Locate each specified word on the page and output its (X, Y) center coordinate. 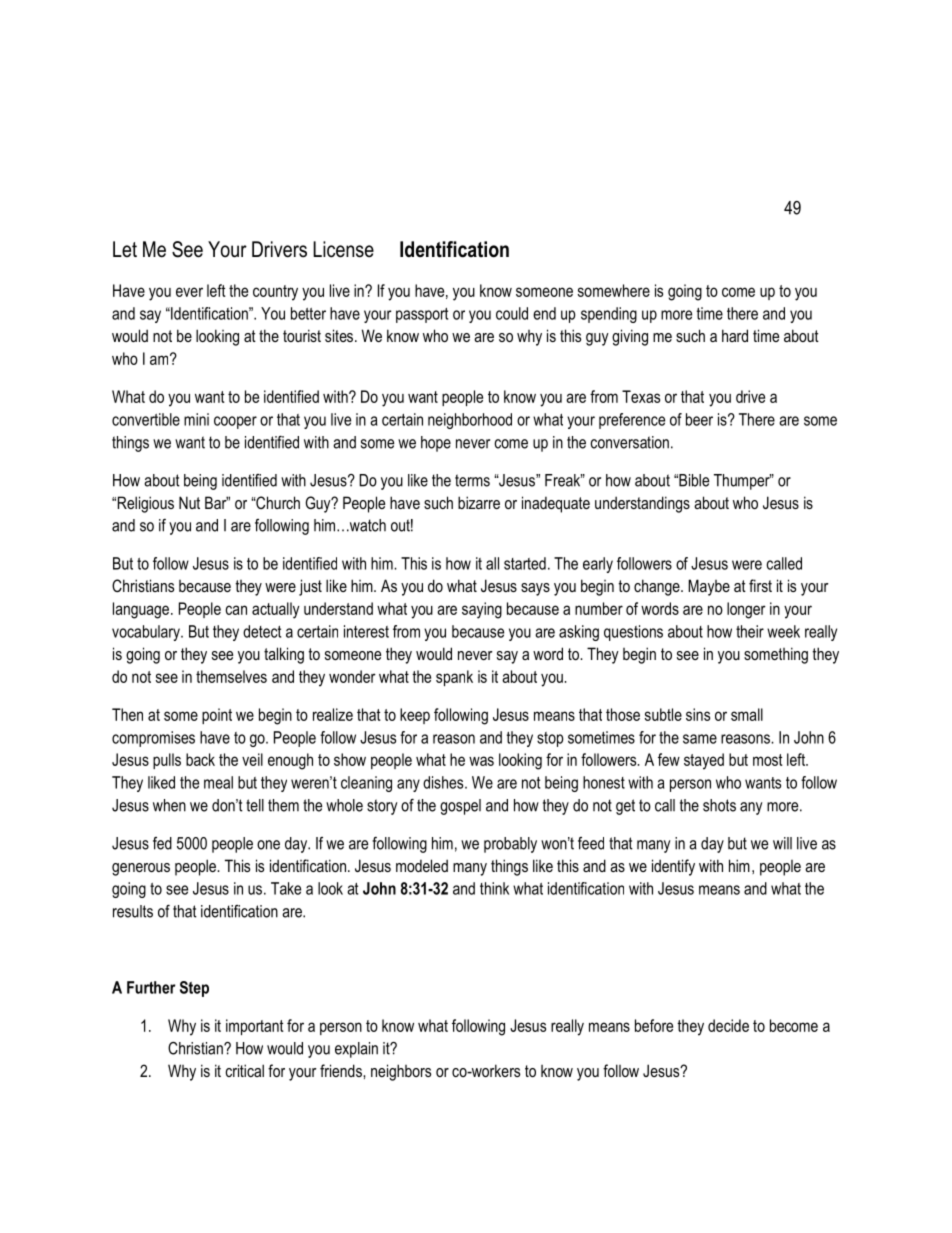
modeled (422, 865)
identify (673, 867)
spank (454, 678)
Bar (217, 502)
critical (245, 1070)
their (750, 631)
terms (472, 480)
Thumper (743, 482)
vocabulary (147, 633)
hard (735, 335)
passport (422, 315)
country (275, 293)
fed (162, 843)
